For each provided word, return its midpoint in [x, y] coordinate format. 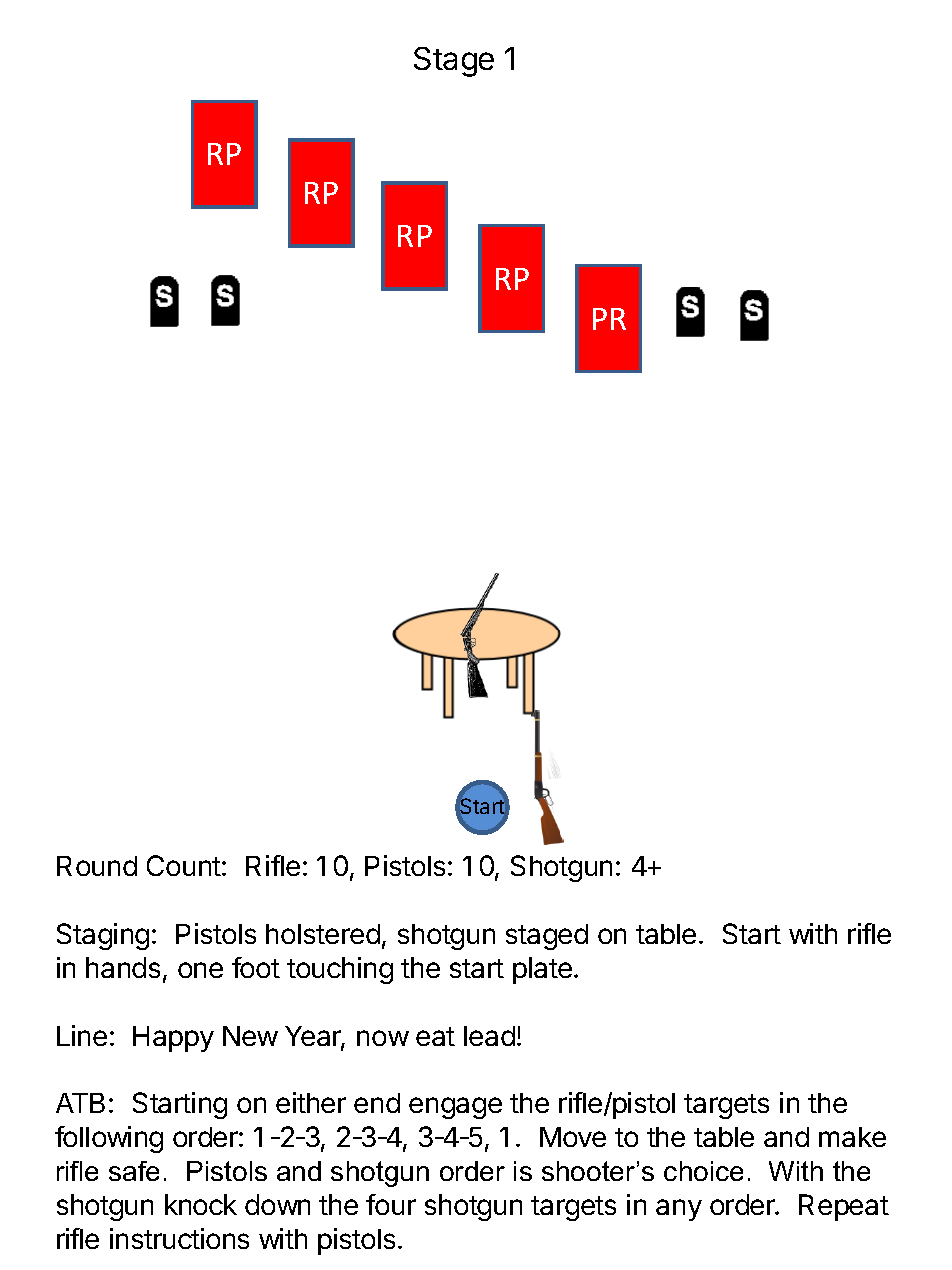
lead [489, 1036]
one [200, 970]
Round [97, 866]
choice [703, 1171]
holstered [323, 934]
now [383, 1038]
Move [573, 1137]
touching [340, 970]
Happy [173, 1039]
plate [542, 970]
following [109, 1139]
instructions [179, 1238]
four [391, 1204]
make [852, 1137]
